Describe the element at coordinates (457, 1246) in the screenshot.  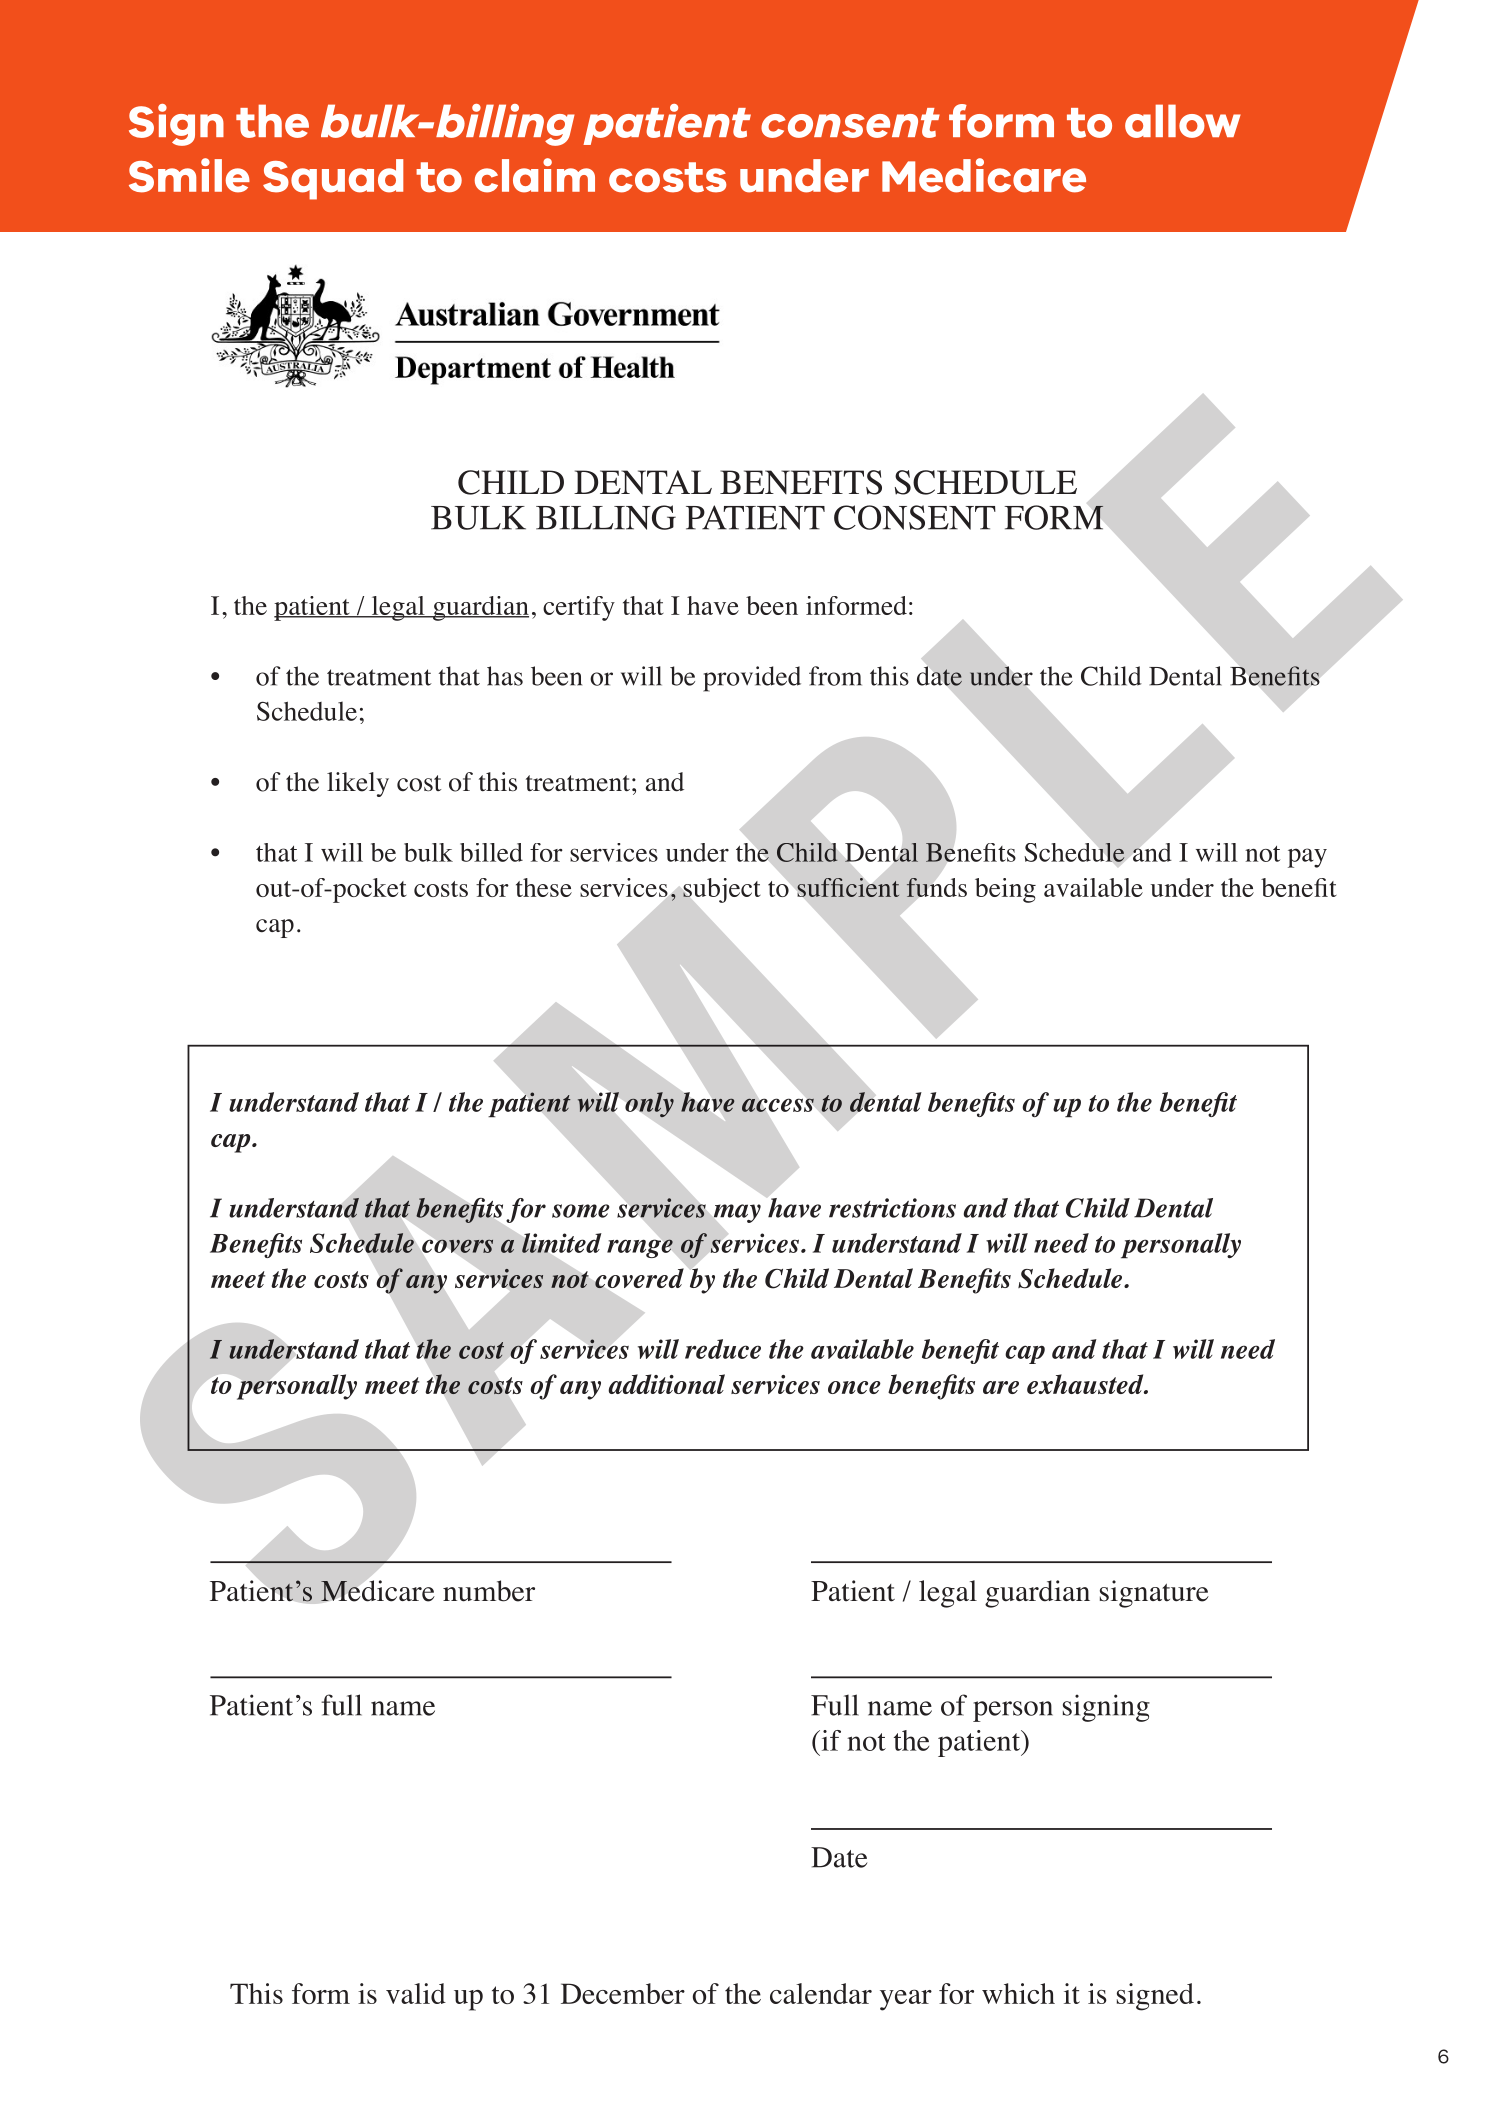
I see `covers` at that location.
